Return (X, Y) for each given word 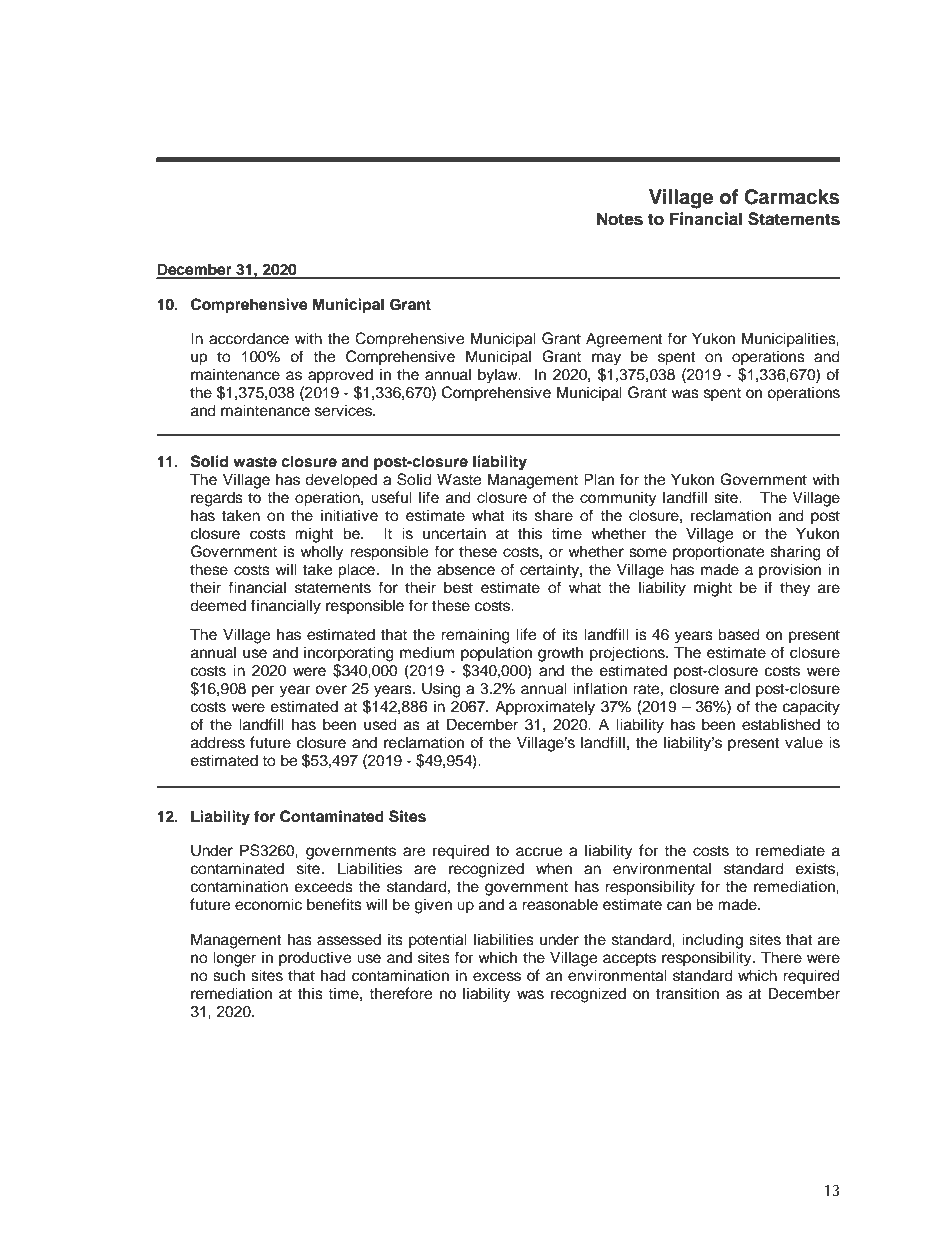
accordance (249, 338)
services (345, 410)
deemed (218, 605)
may (606, 359)
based (739, 634)
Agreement (624, 340)
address (218, 742)
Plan (599, 479)
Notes (620, 219)
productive (315, 959)
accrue (539, 852)
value (804, 742)
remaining (475, 636)
